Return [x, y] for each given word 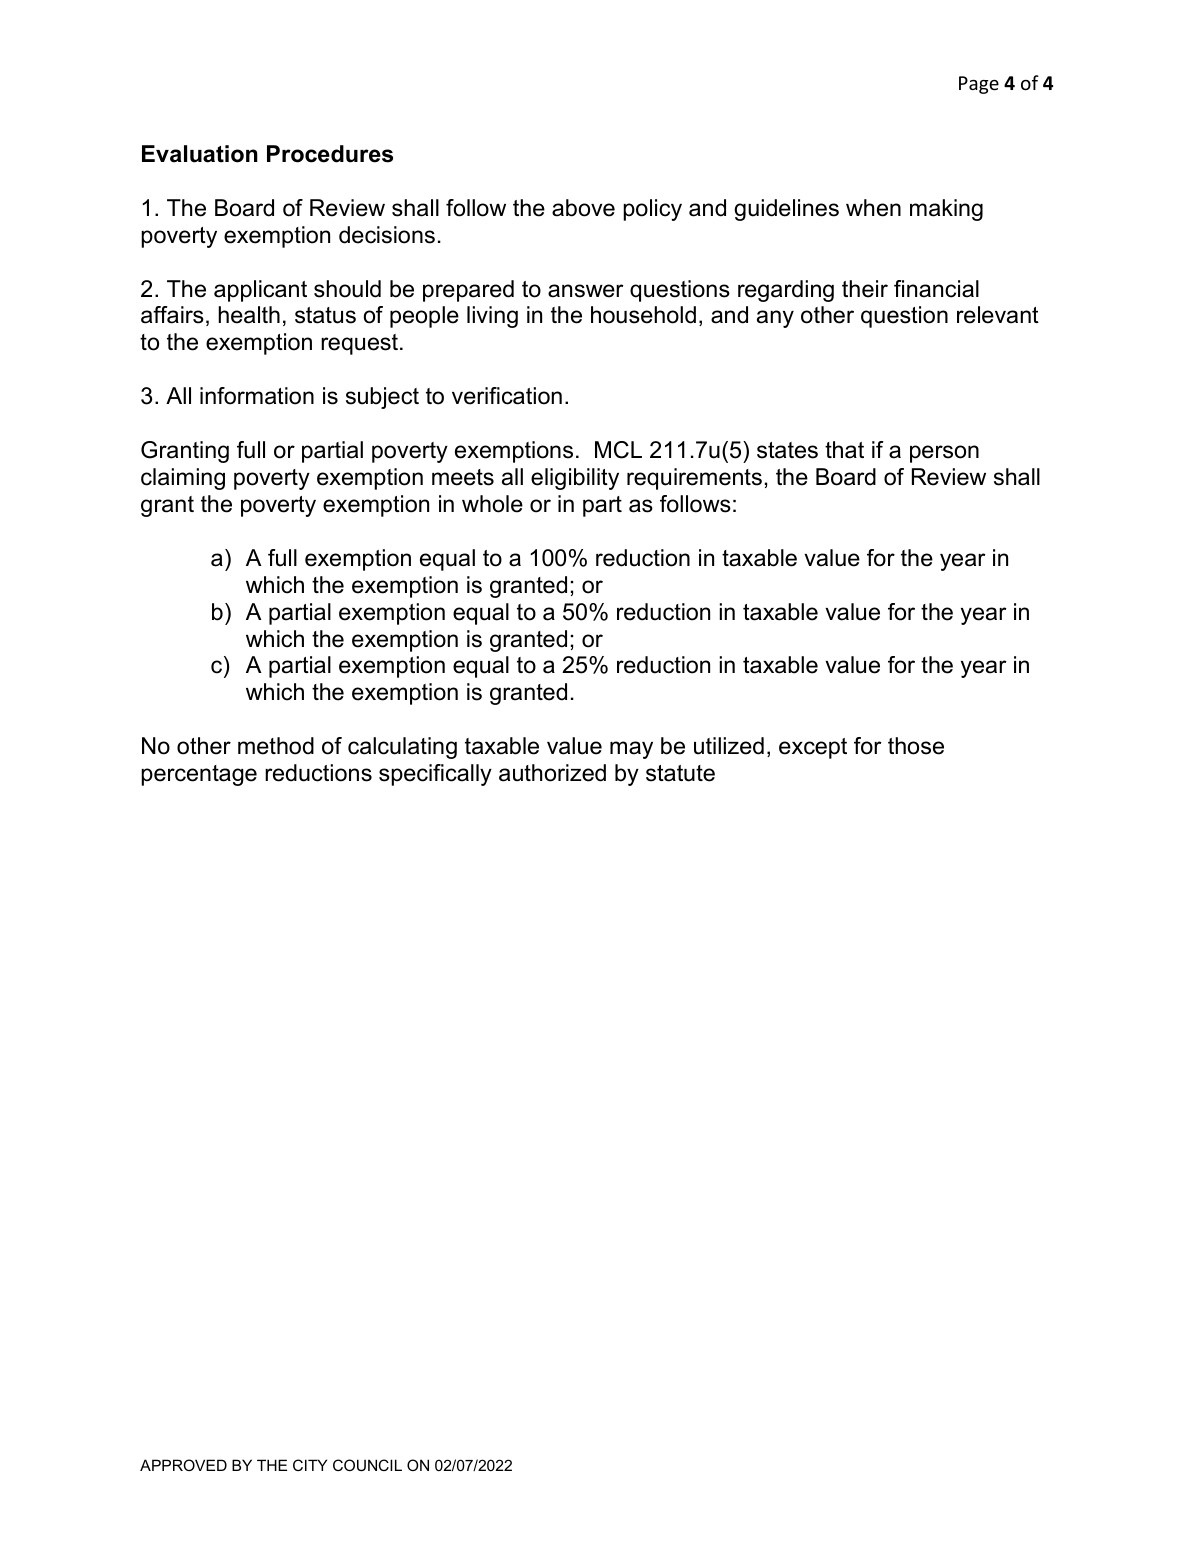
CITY [310, 1465]
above [583, 208]
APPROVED [183, 1465]
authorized [552, 773]
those [916, 746]
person [944, 454]
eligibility [575, 479]
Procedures [330, 154]
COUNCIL [367, 1465]
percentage [199, 775]
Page [979, 85]
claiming [183, 479]
